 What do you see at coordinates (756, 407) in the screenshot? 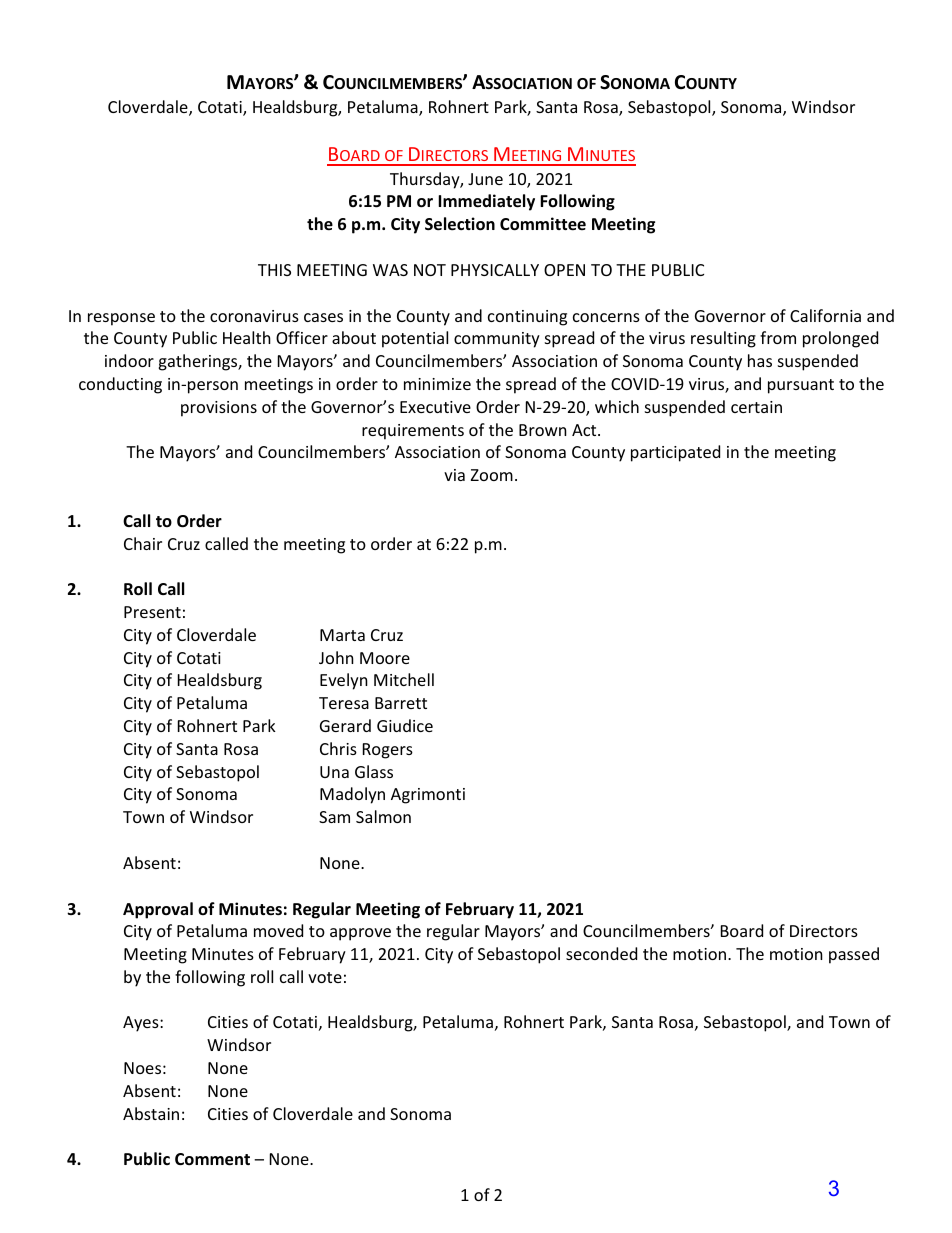
I see `certain` at bounding box center [756, 407].
